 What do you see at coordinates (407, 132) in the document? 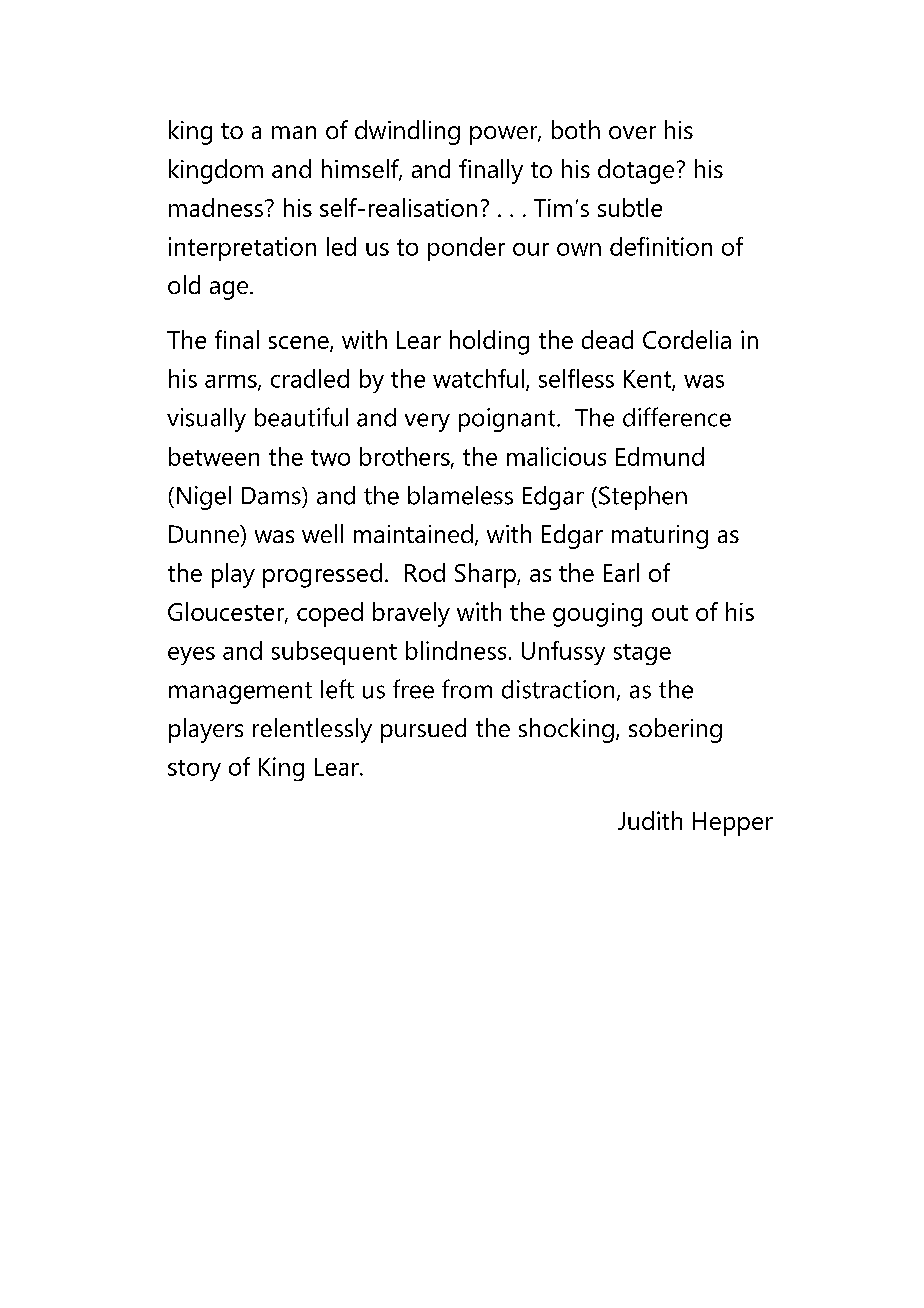
I see `dwindling` at bounding box center [407, 132].
